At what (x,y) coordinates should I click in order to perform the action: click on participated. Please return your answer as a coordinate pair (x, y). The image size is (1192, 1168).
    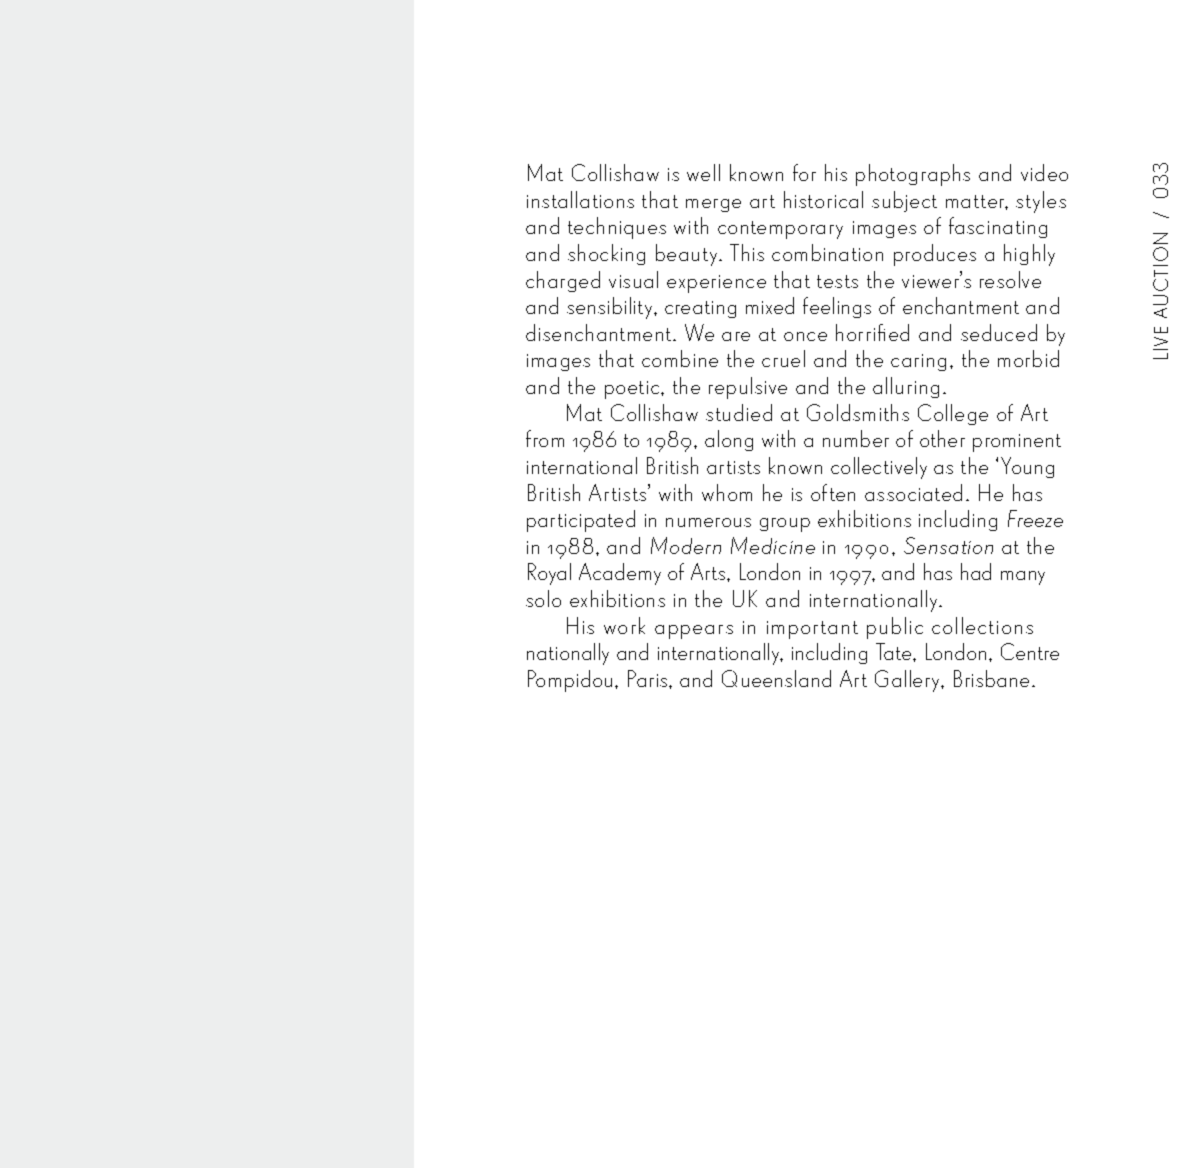
    Looking at the image, I should click on (581, 521).
